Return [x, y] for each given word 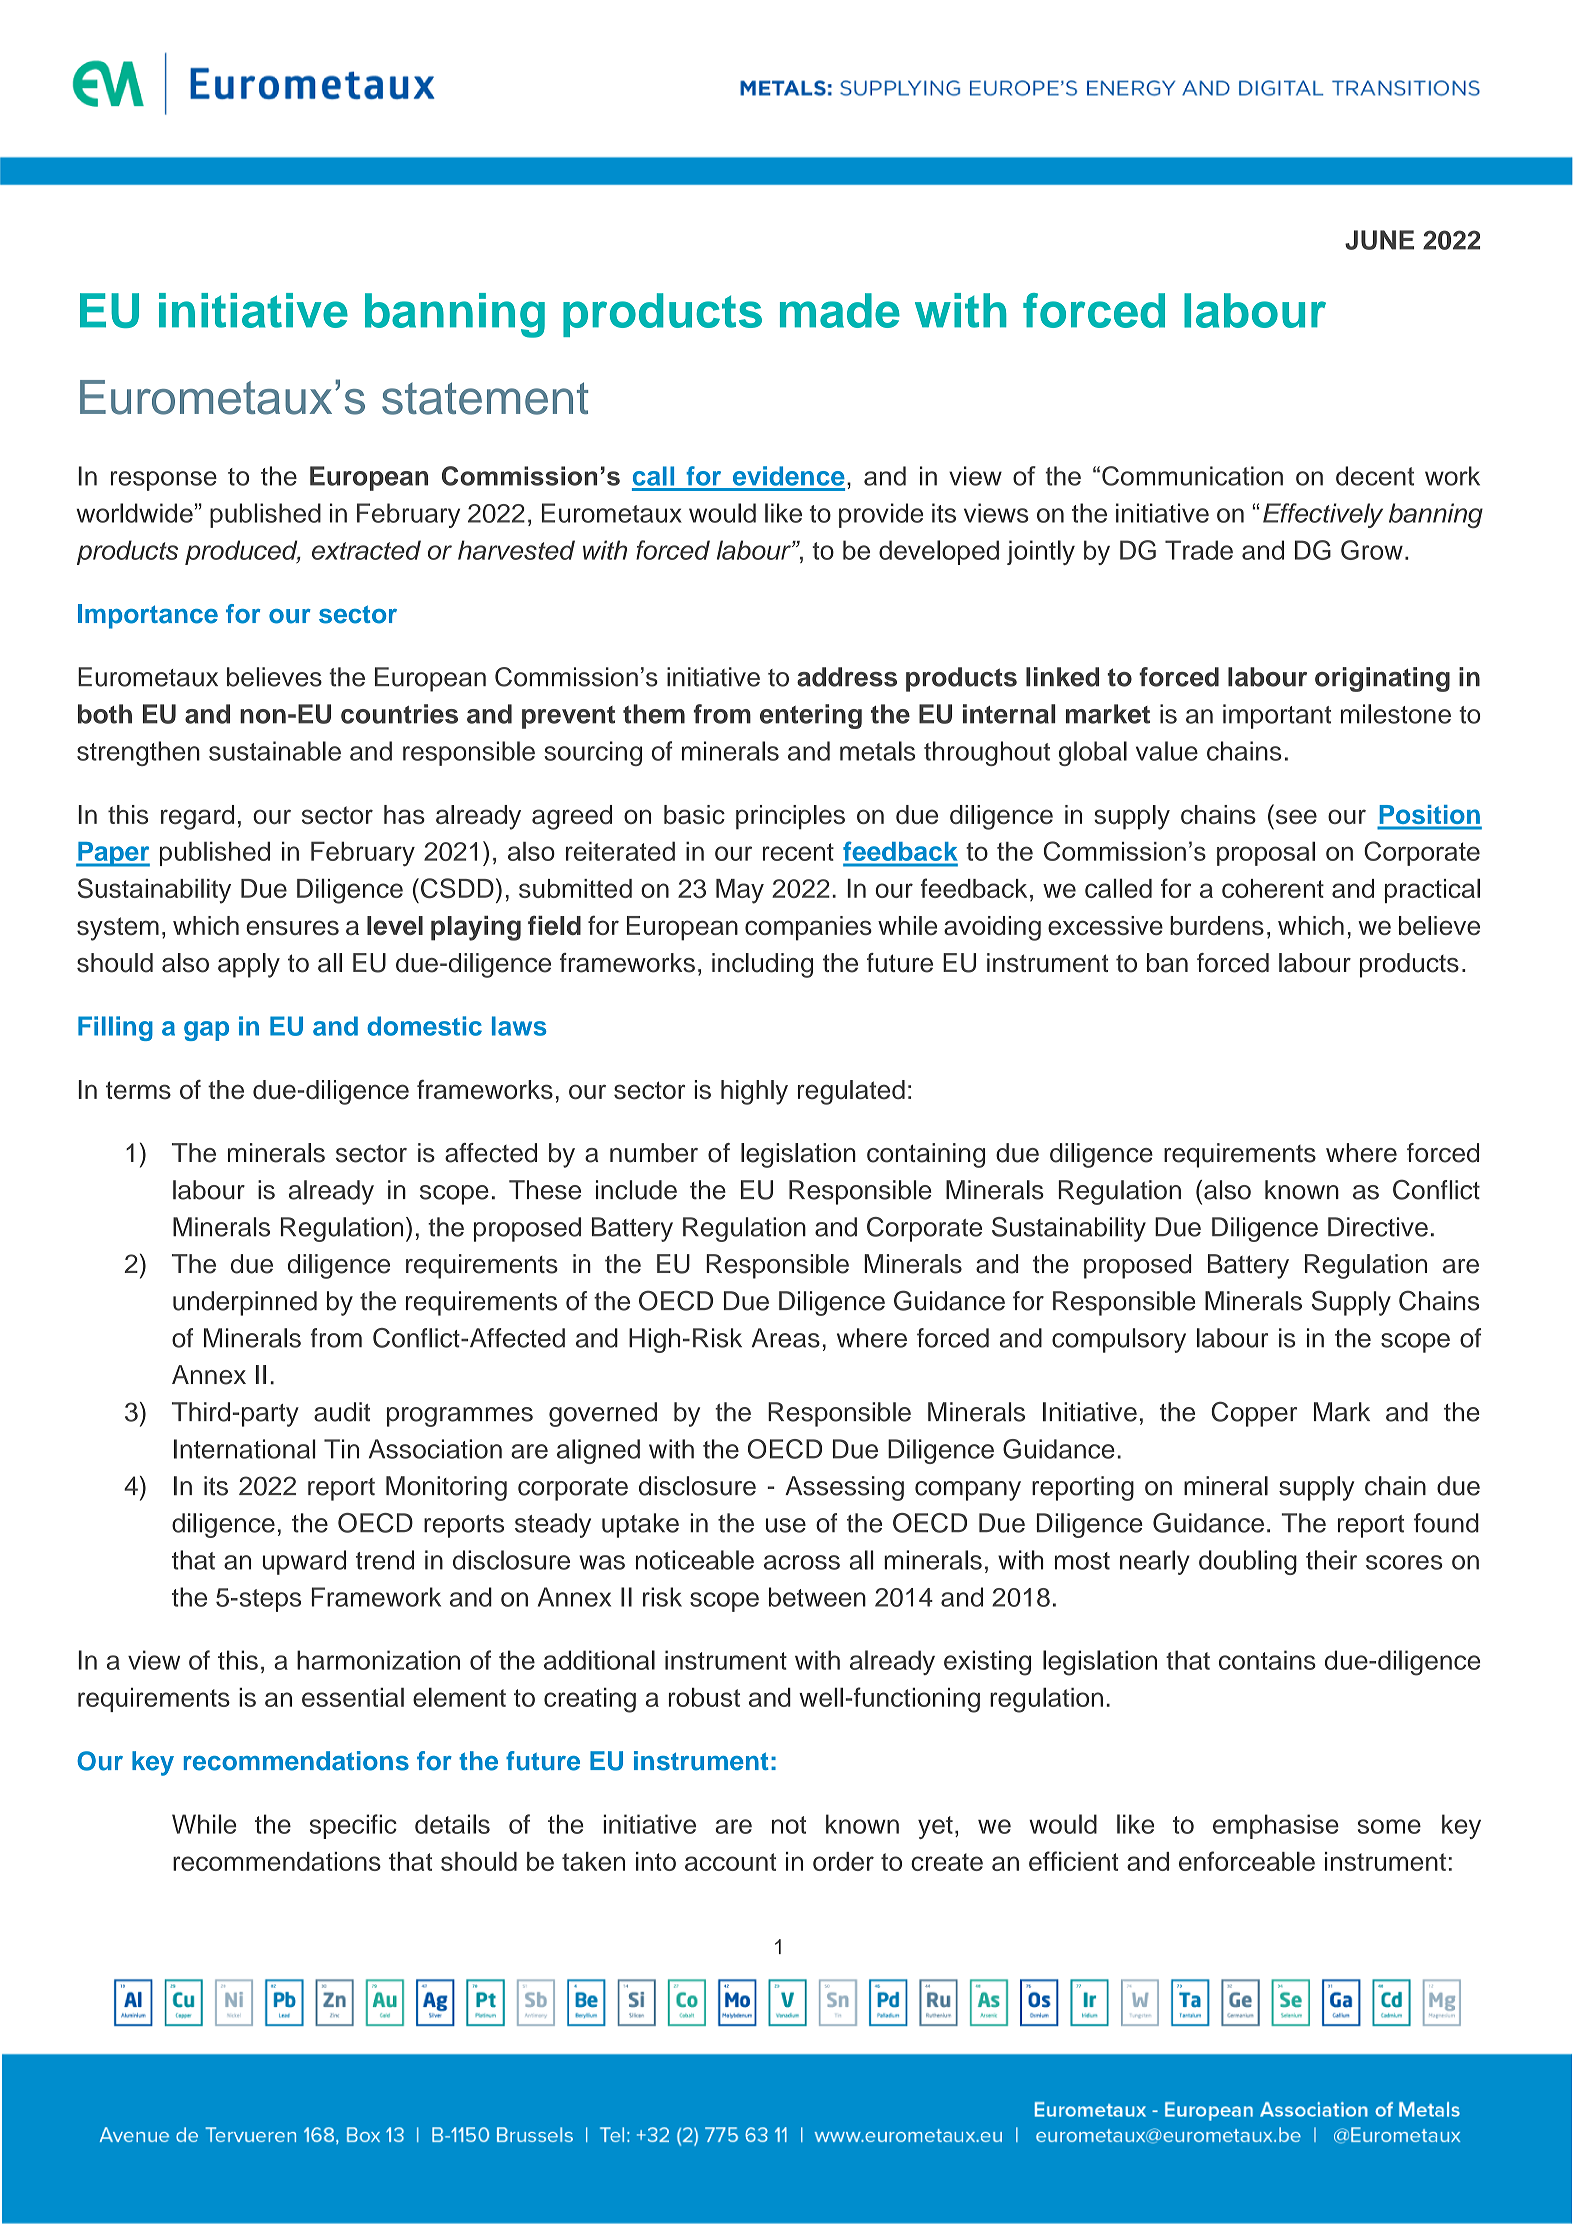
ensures [292, 927]
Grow [1372, 550]
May [740, 891]
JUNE [1379, 240]
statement [485, 398]
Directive [1378, 1227]
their [1331, 1560]
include [636, 1190]
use [786, 1525]
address [847, 677]
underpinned [245, 1303]
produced [242, 552]
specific [353, 1826]
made [840, 310]
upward [304, 1562]
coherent [1273, 888]
